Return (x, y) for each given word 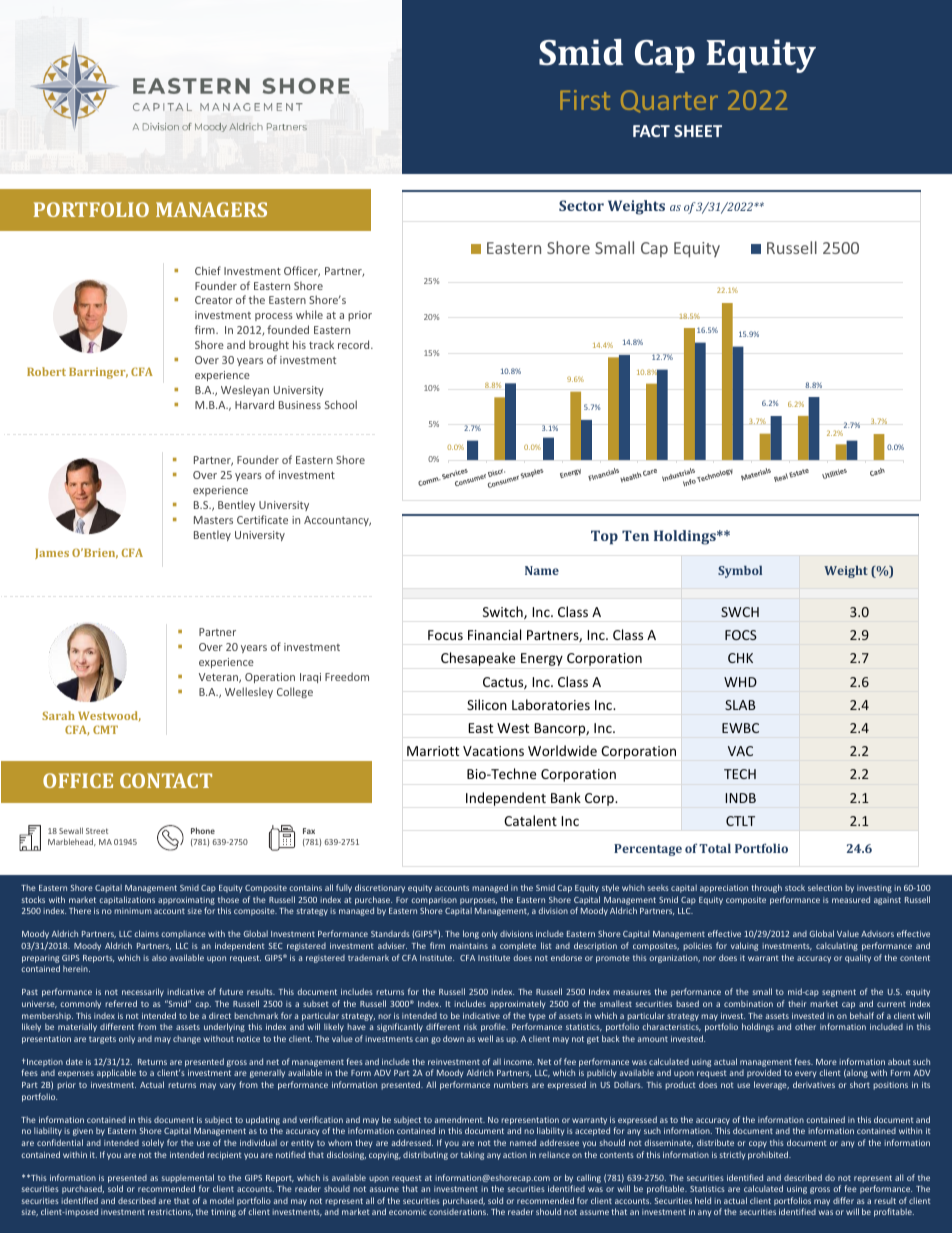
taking (472, 1155)
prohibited (769, 1155)
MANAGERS (211, 209)
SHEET (698, 131)
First (585, 100)
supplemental (188, 1178)
